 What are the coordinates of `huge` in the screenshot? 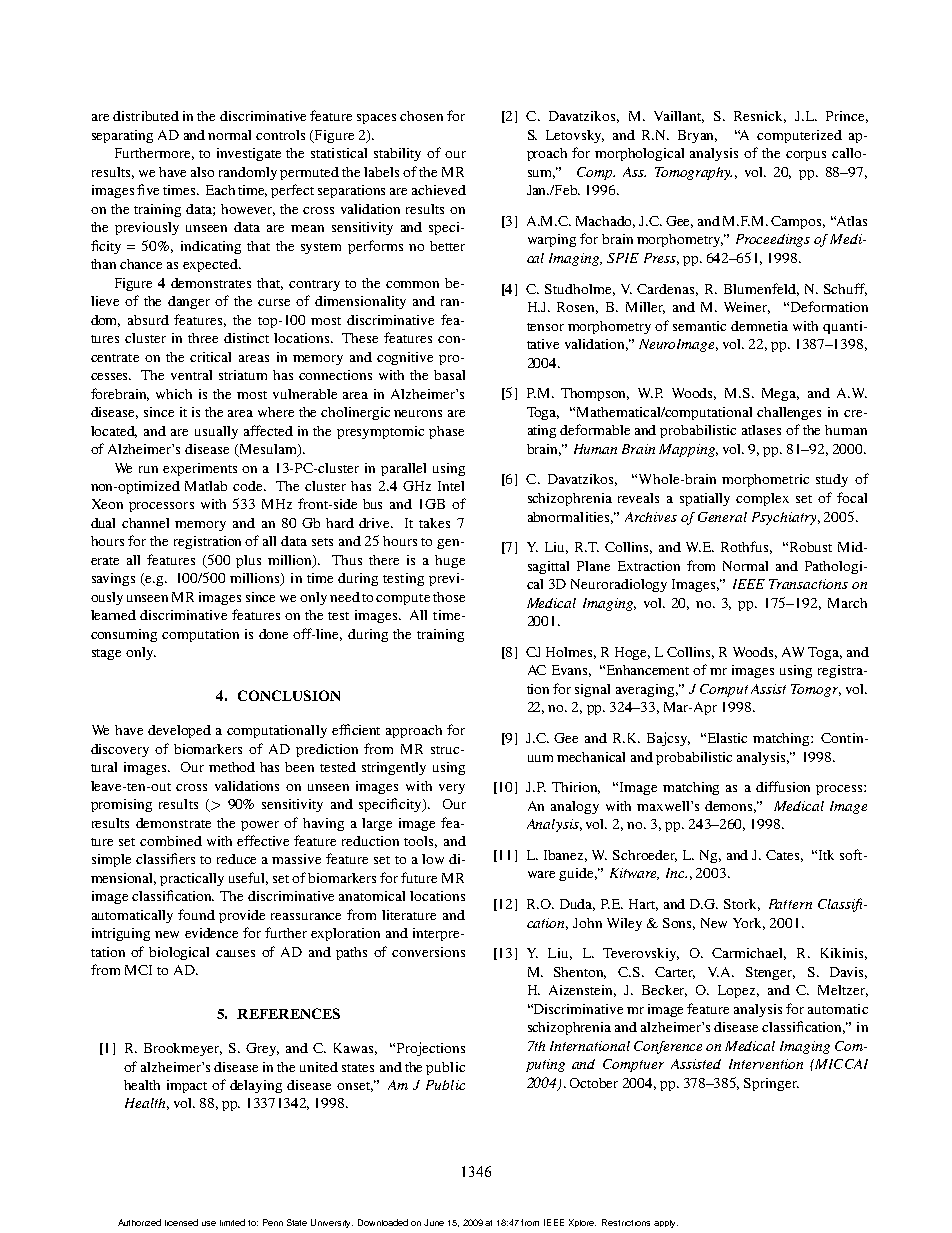 It's located at (450, 561).
